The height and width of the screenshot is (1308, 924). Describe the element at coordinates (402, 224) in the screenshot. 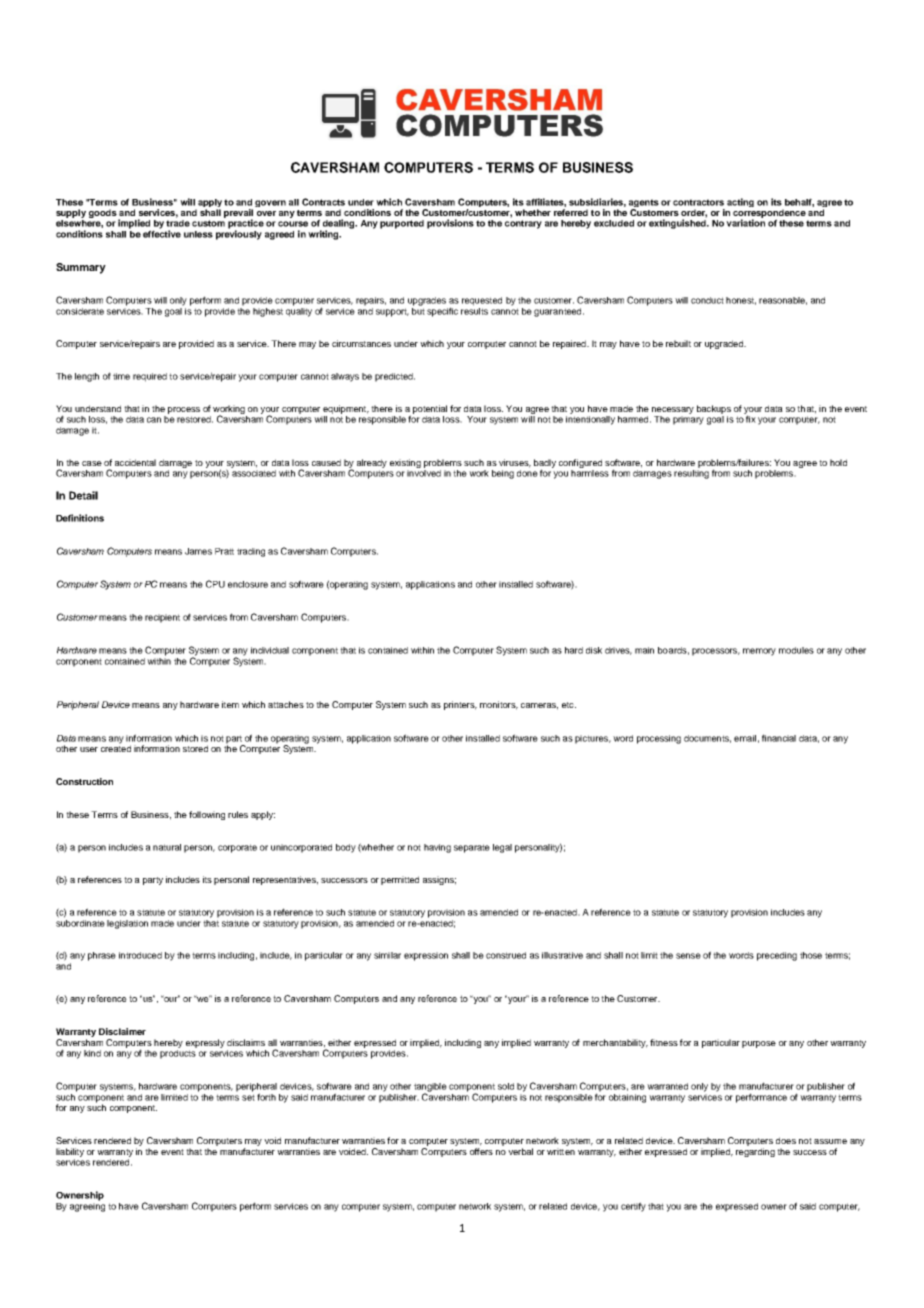

I see `purported` at that location.
